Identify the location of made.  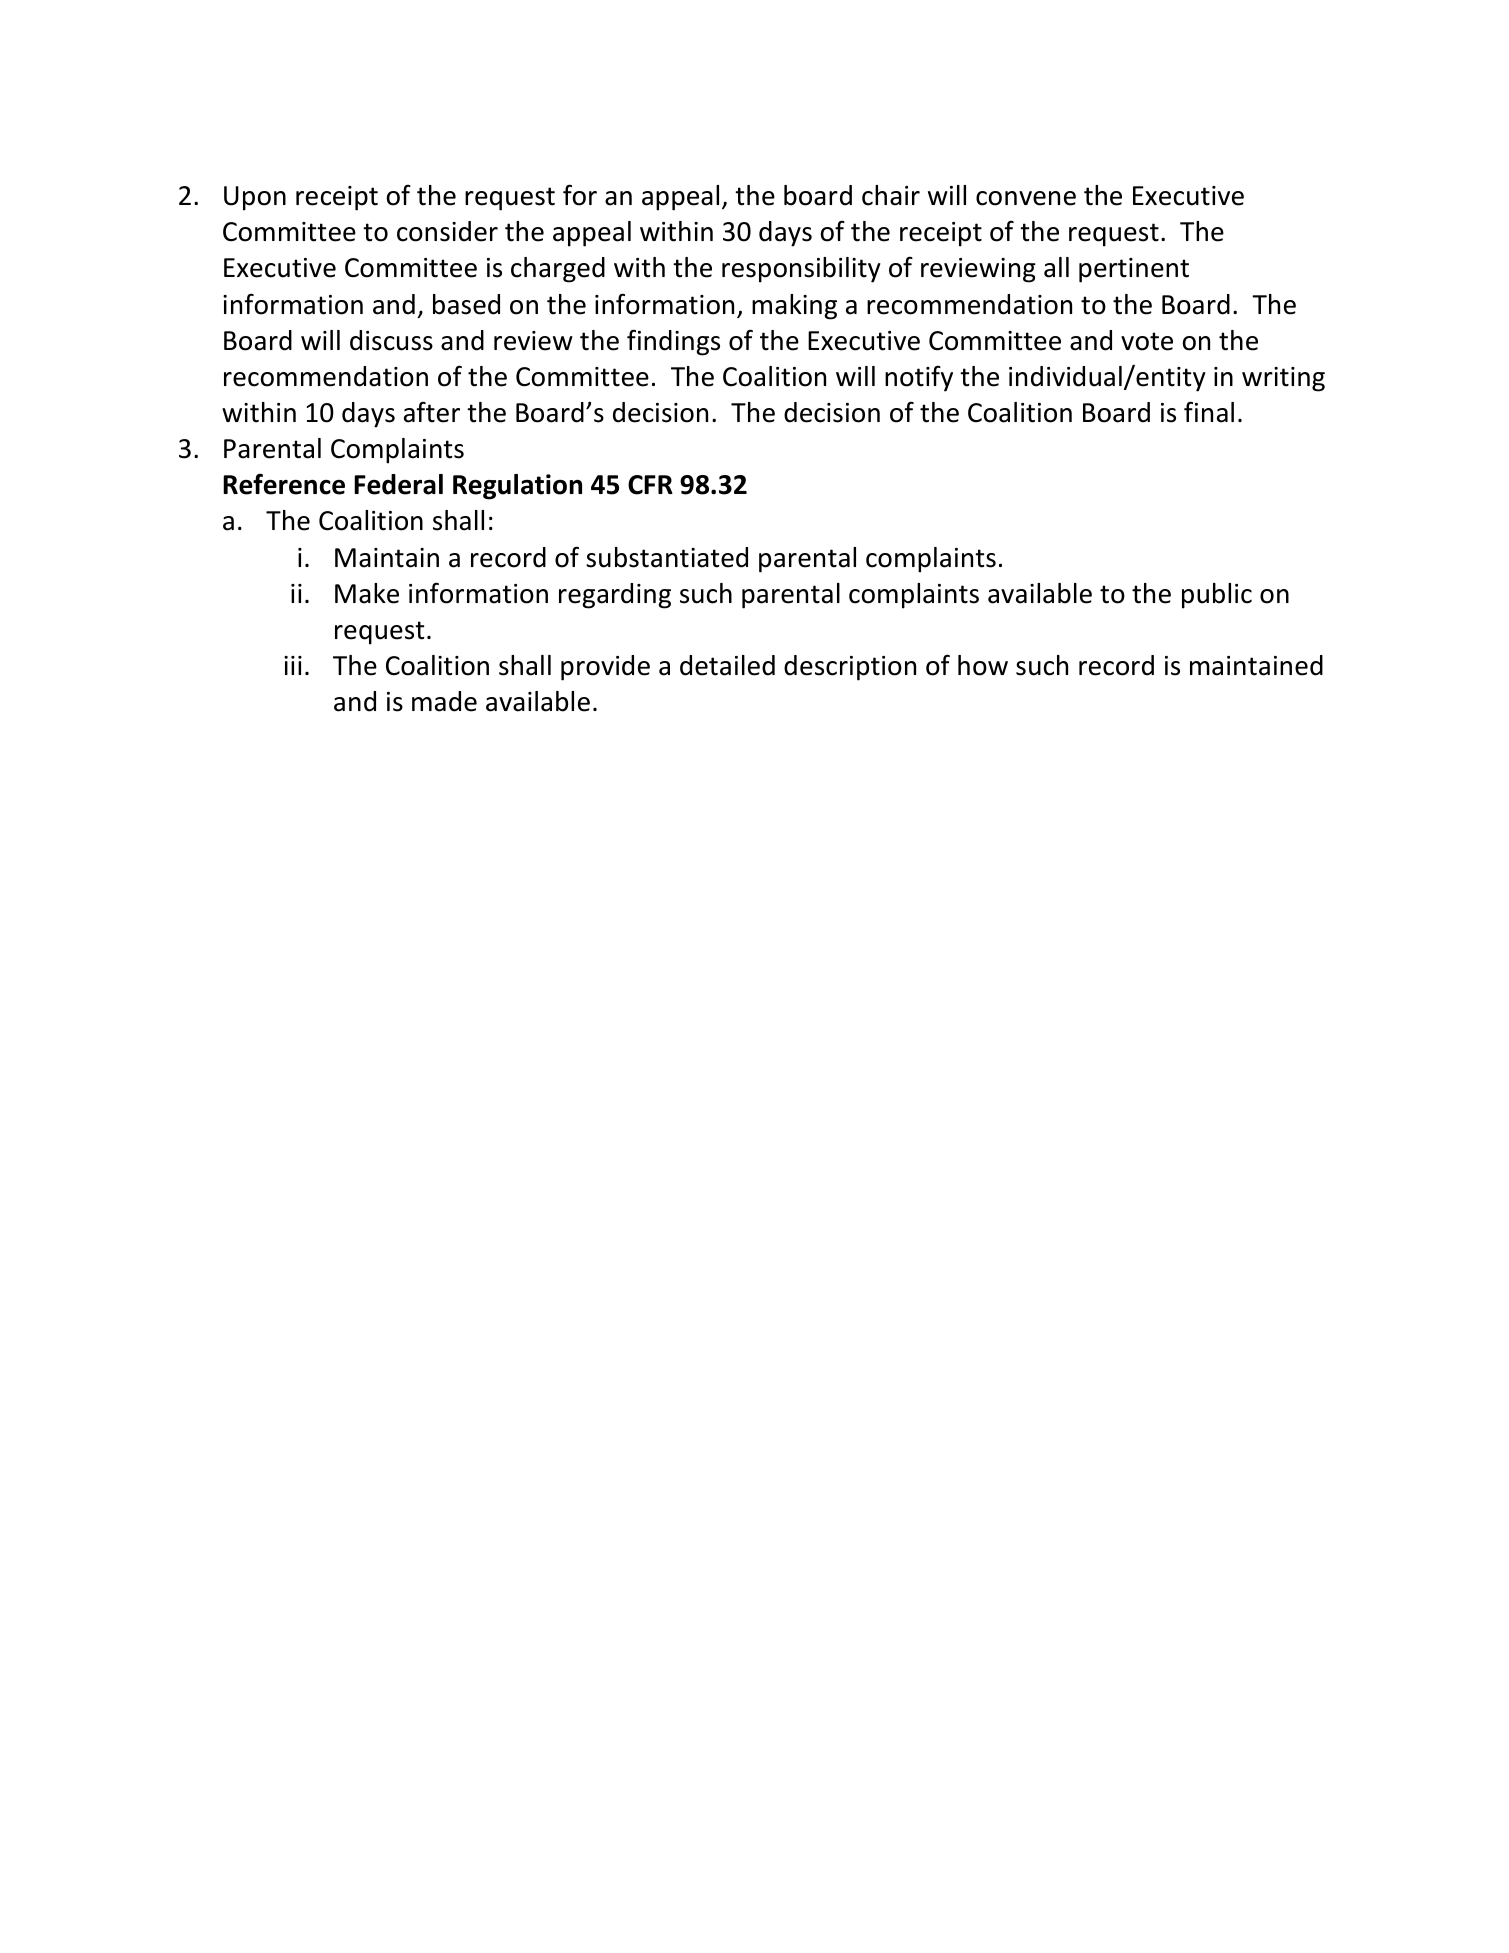
(444, 701).
